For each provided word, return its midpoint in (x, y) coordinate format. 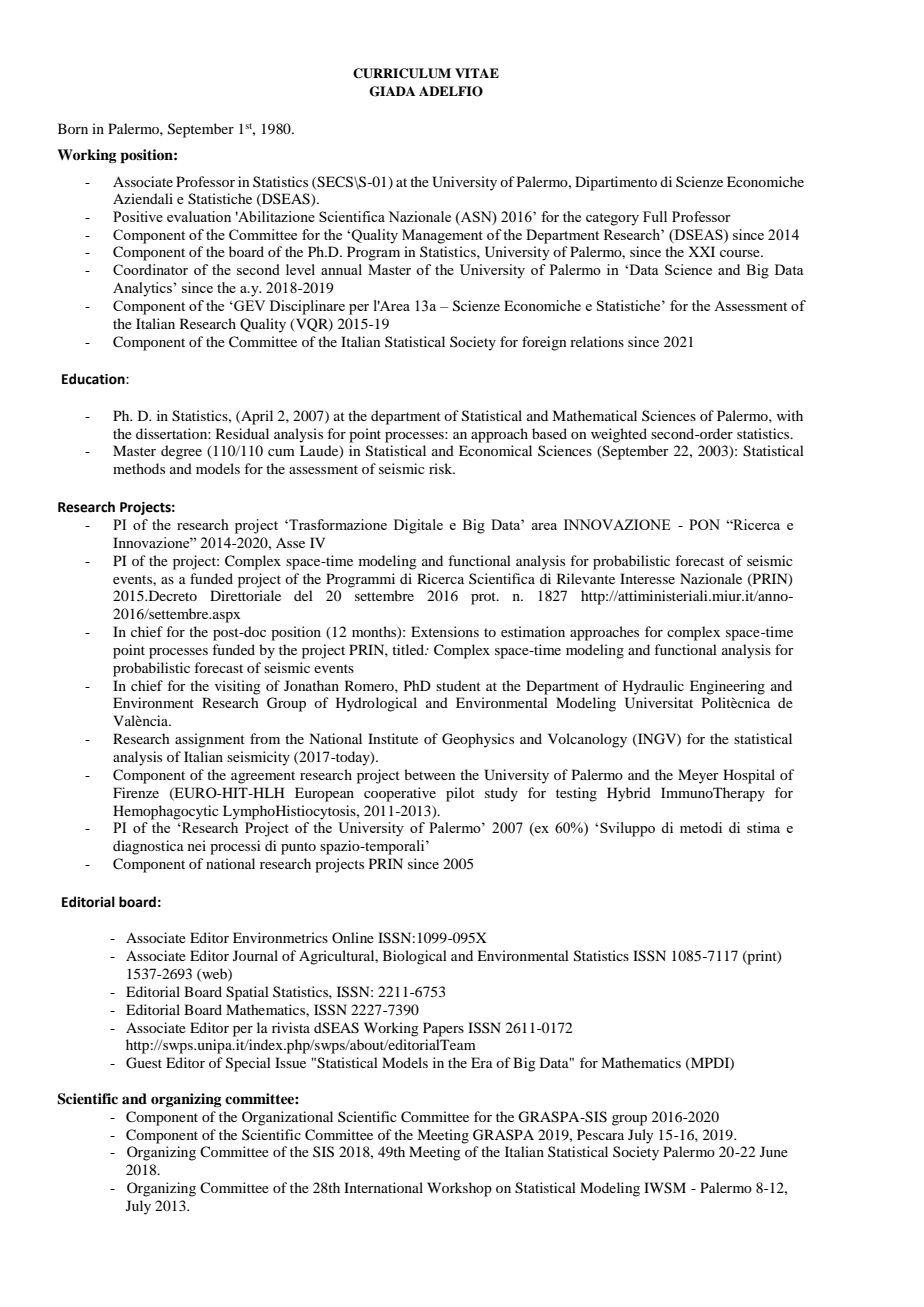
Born (73, 128)
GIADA (392, 91)
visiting (238, 687)
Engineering (727, 687)
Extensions (445, 631)
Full (655, 216)
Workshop (459, 1189)
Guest (144, 1063)
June (774, 1151)
